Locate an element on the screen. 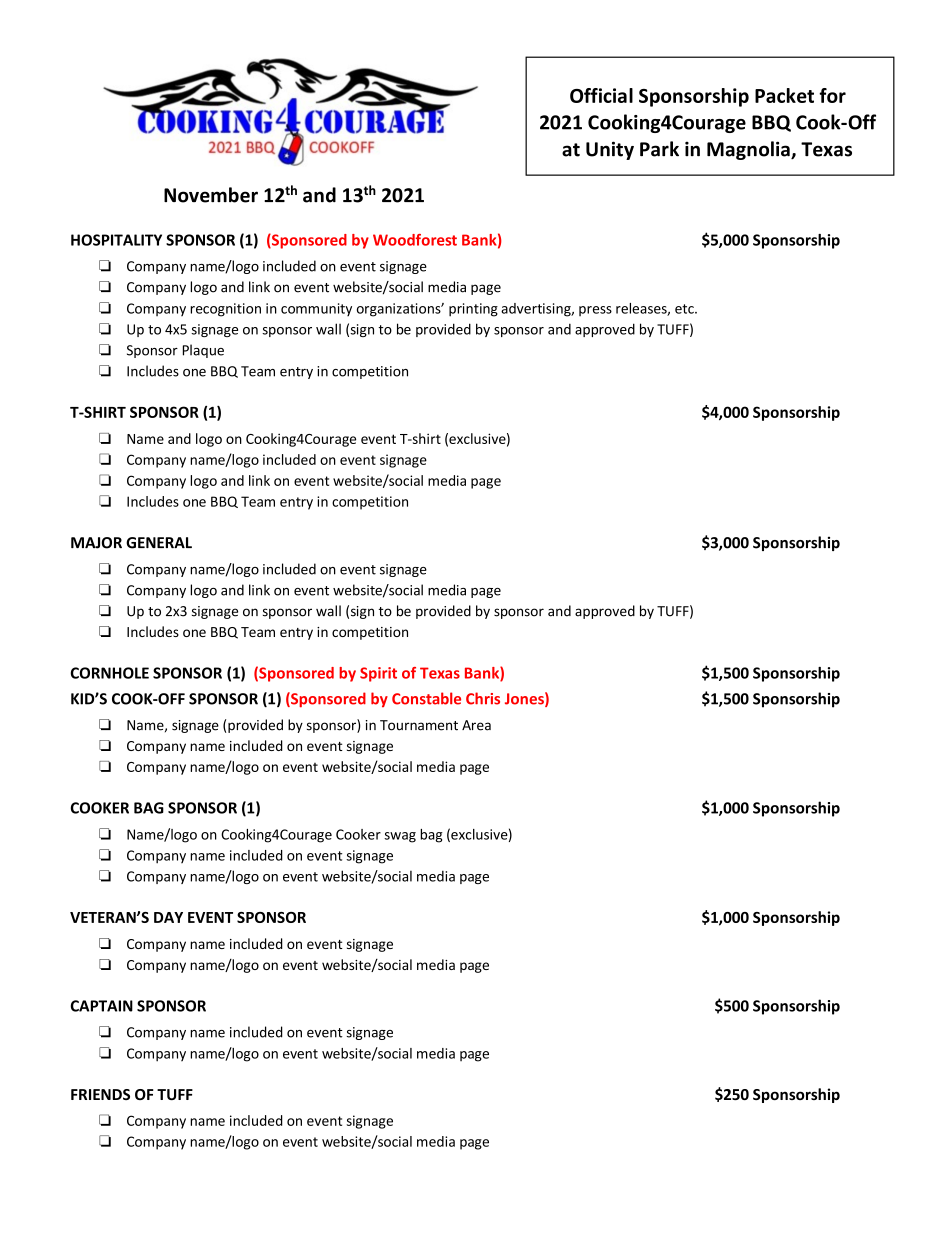  Official is located at coordinates (601, 95).
